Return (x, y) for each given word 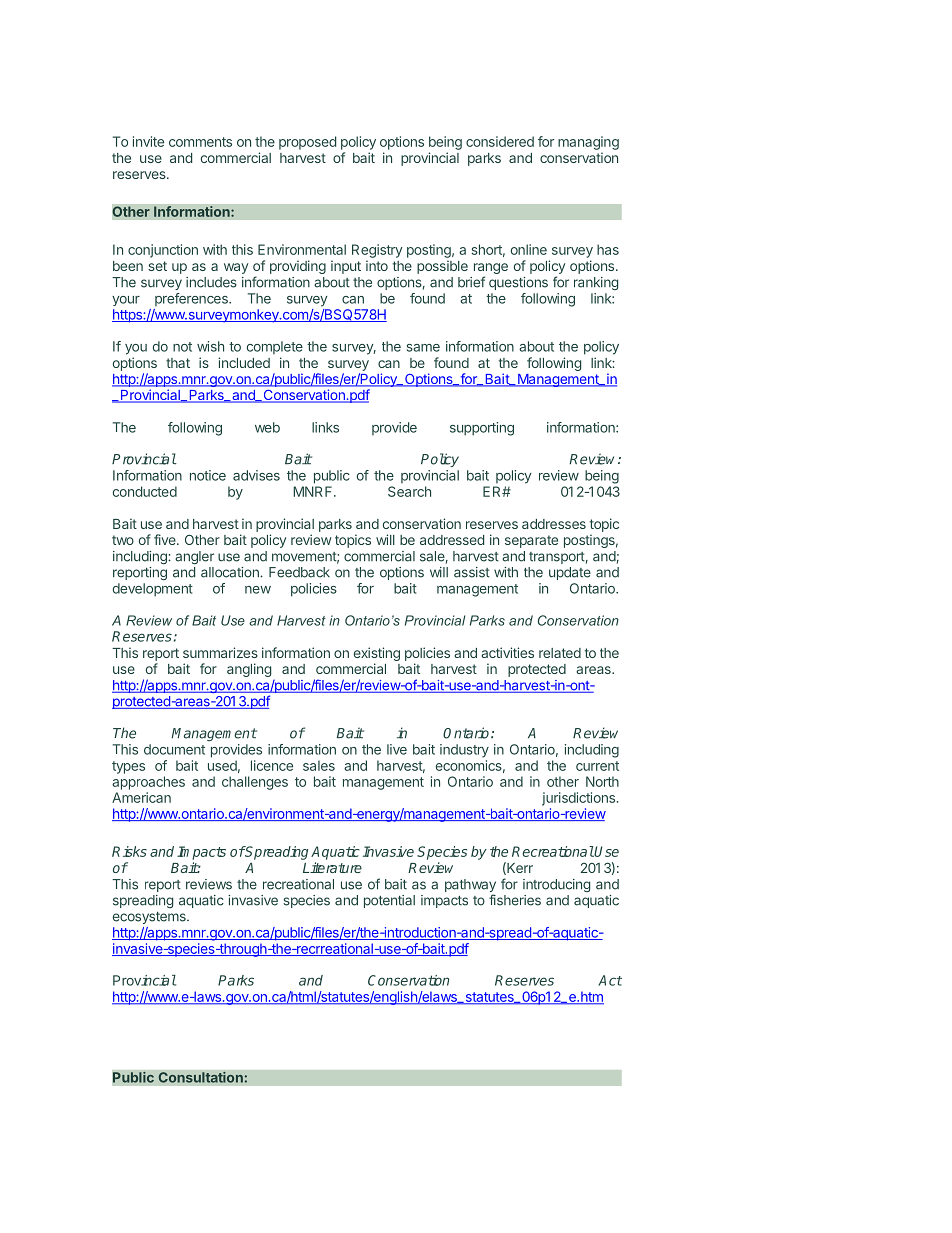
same (423, 348)
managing (588, 143)
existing (377, 654)
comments (200, 142)
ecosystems (150, 918)
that (178, 363)
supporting (482, 429)
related (560, 653)
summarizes (220, 652)
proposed (307, 143)
